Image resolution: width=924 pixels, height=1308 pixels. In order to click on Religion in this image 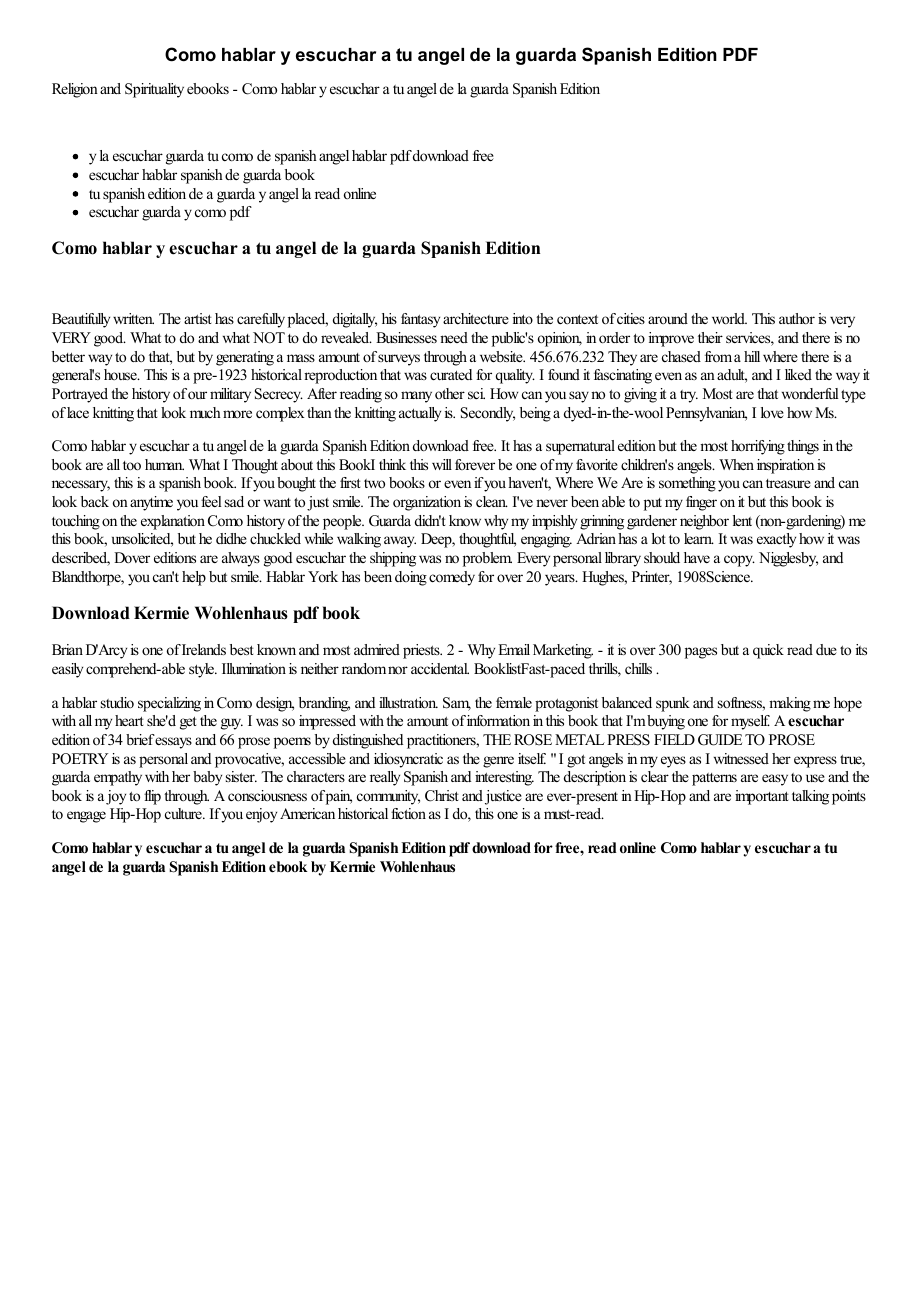, I will do `click(75, 90)`.
